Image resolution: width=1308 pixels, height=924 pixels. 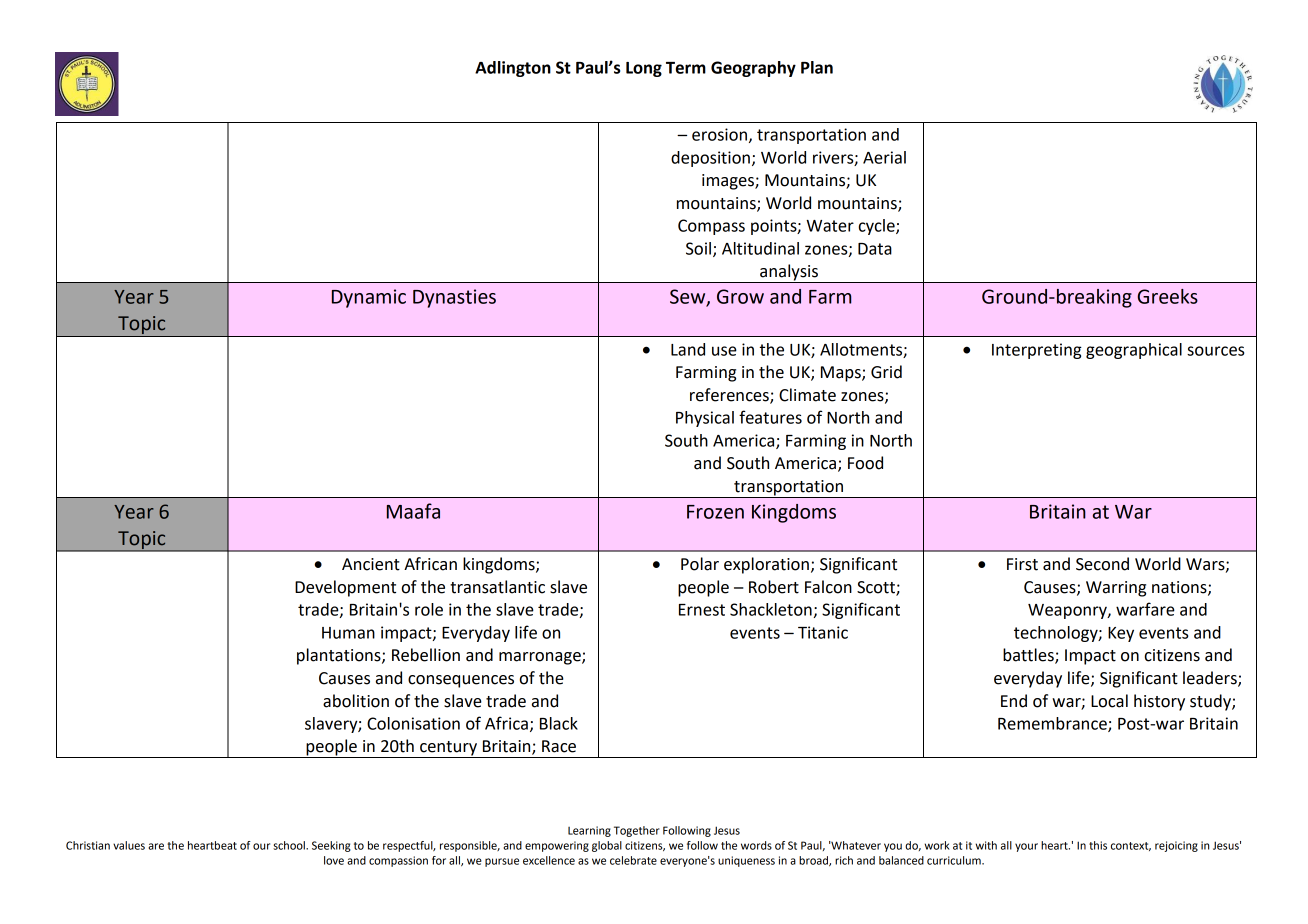 What do you see at coordinates (345, 588) in the screenshot?
I see `Development` at bounding box center [345, 588].
